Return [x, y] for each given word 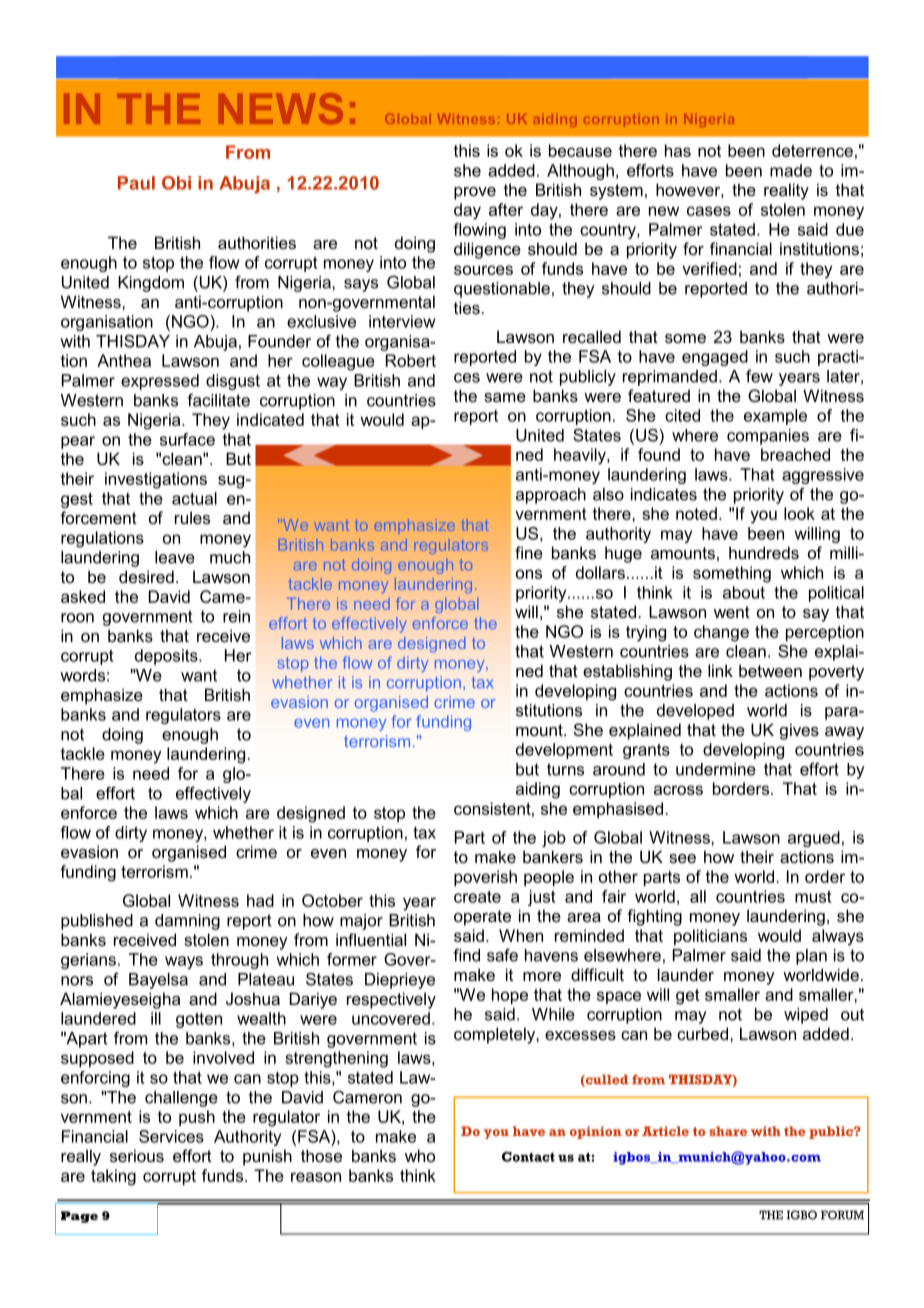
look [799, 513]
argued [814, 839]
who [420, 1155]
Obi [176, 183]
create [477, 896]
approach [551, 496]
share [728, 1131]
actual [194, 498]
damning [187, 922]
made [791, 170]
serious [137, 1155]
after [506, 209]
